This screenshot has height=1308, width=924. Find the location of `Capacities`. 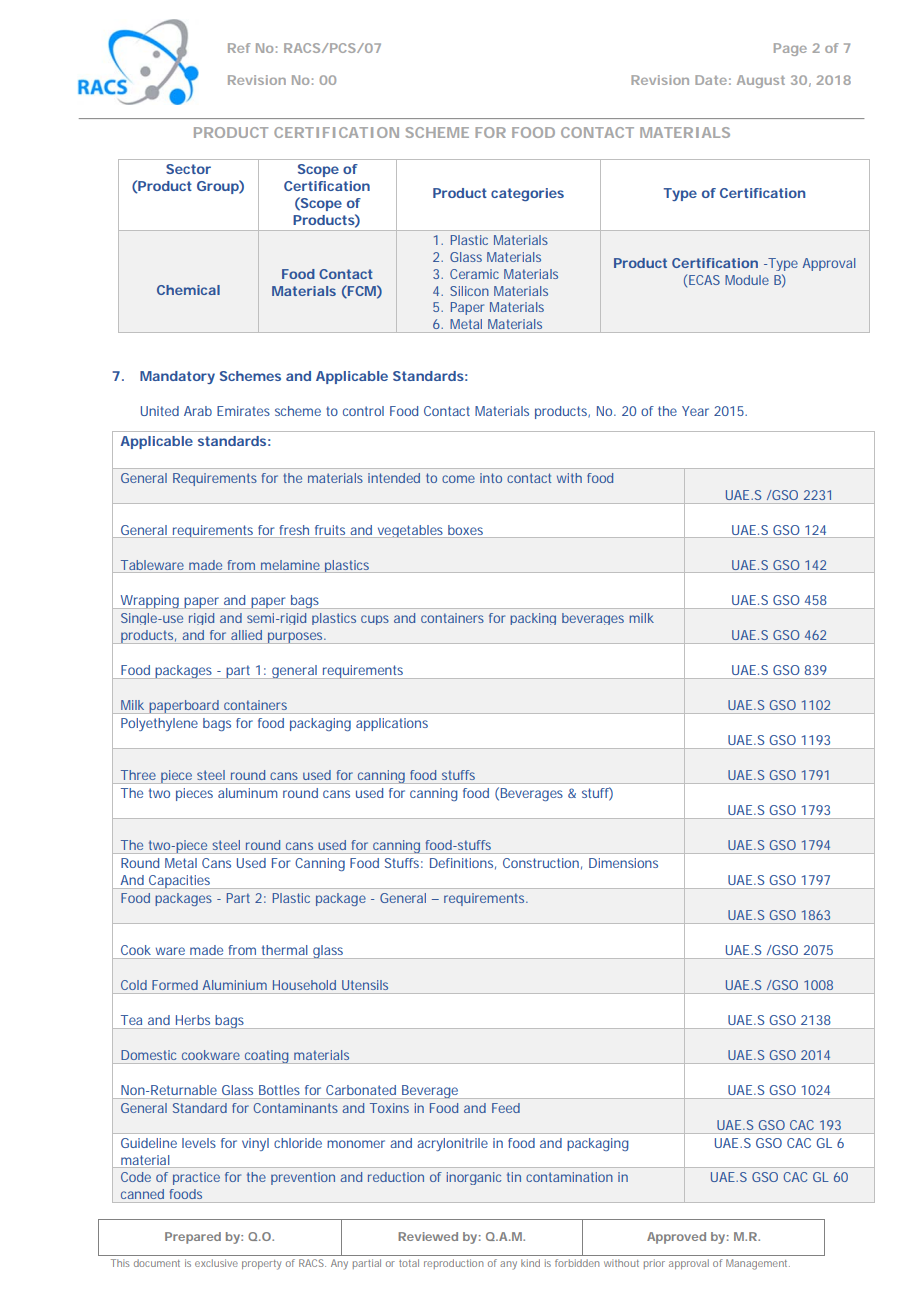

Capacities is located at coordinates (180, 882).
